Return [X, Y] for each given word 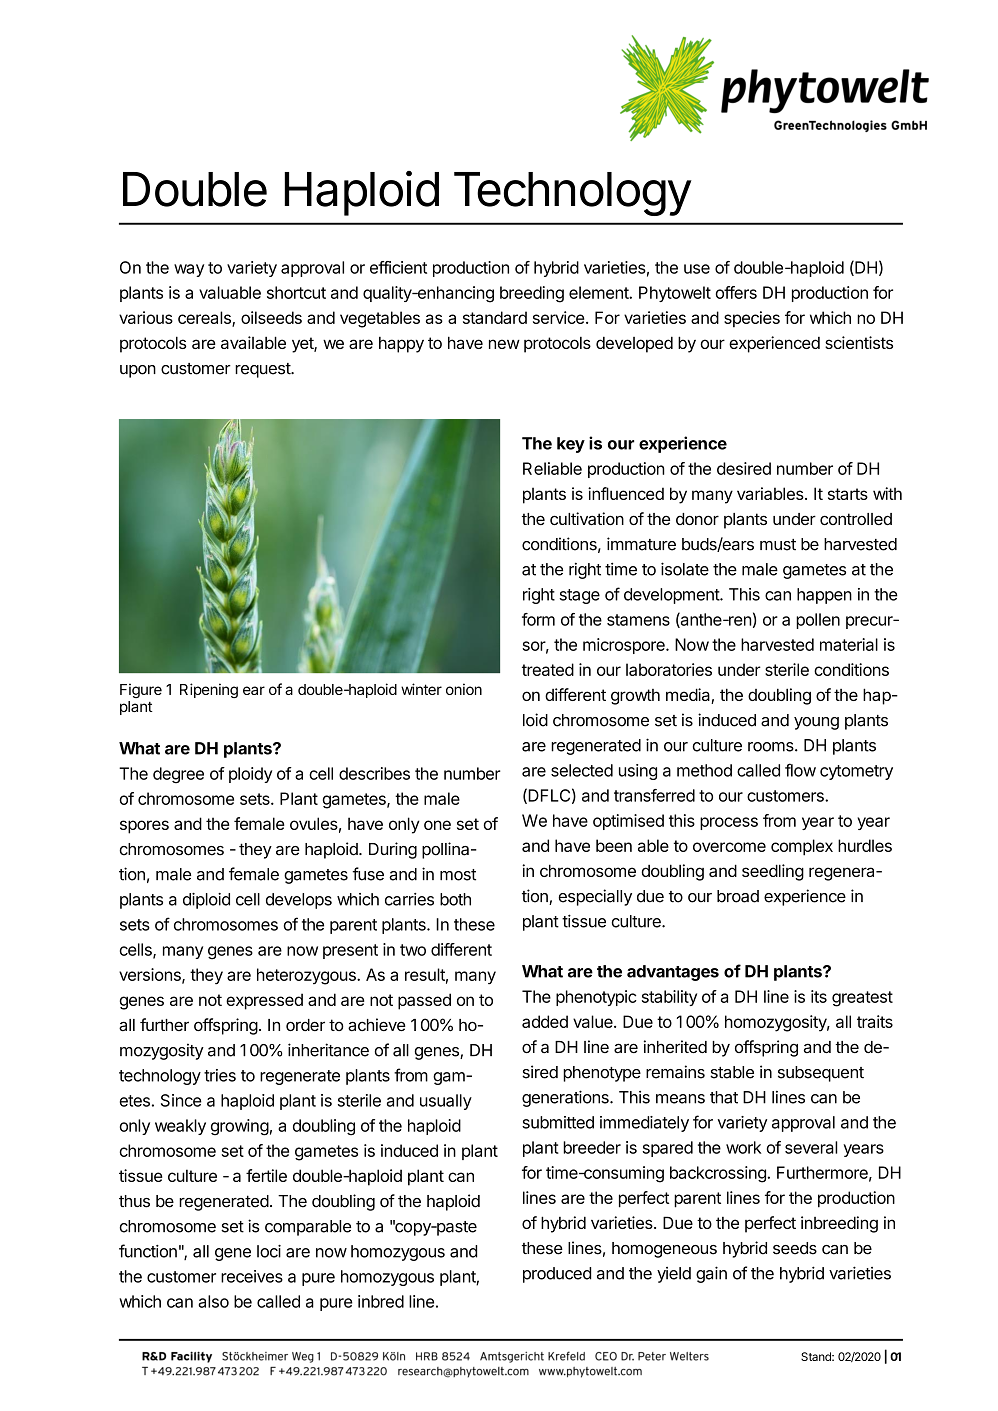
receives [252, 1276]
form [538, 619]
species [752, 319]
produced [557, 1275]
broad [738, 896]
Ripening [209, 690]
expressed [264, 1001]
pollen [818, 621]
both [455, 899]
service [558, 317]
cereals [205, 319]
